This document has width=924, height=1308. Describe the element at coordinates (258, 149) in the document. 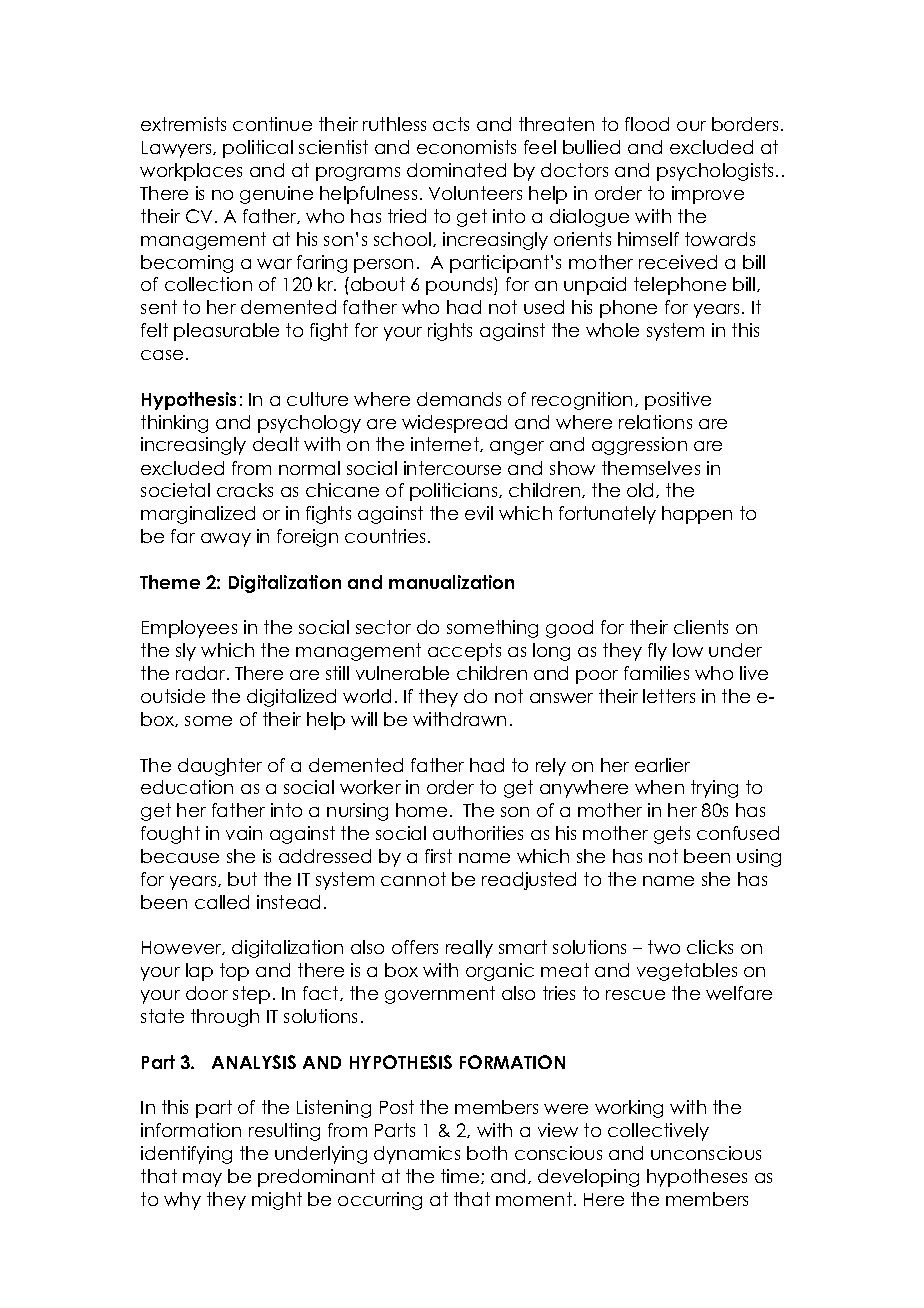

I see `political` at that location.
